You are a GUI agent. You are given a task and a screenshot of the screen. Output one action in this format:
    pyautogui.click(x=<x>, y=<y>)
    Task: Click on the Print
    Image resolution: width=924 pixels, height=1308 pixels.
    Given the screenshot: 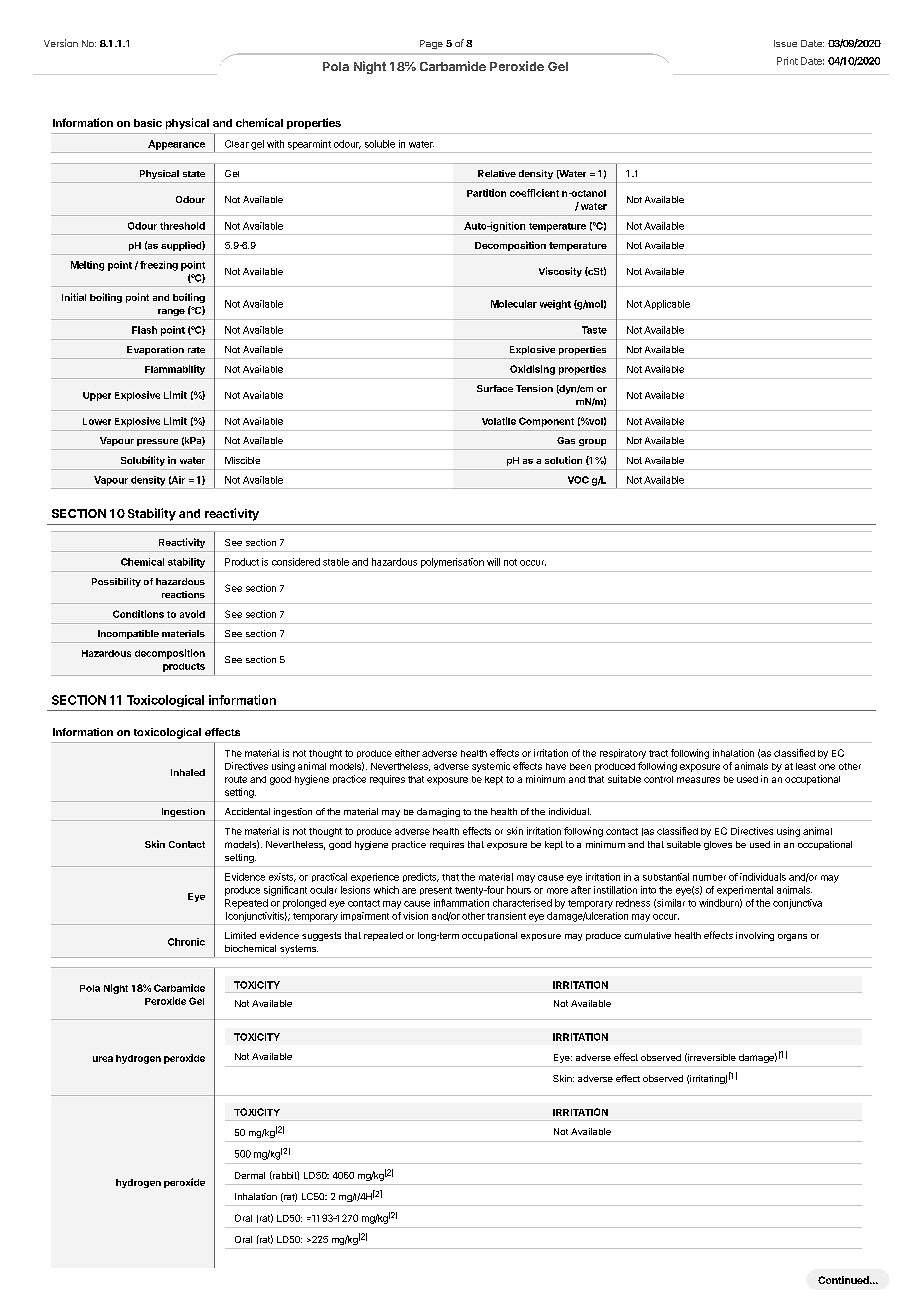 What is the action you would take?
    pyautogui.click(x=787, y=61)
